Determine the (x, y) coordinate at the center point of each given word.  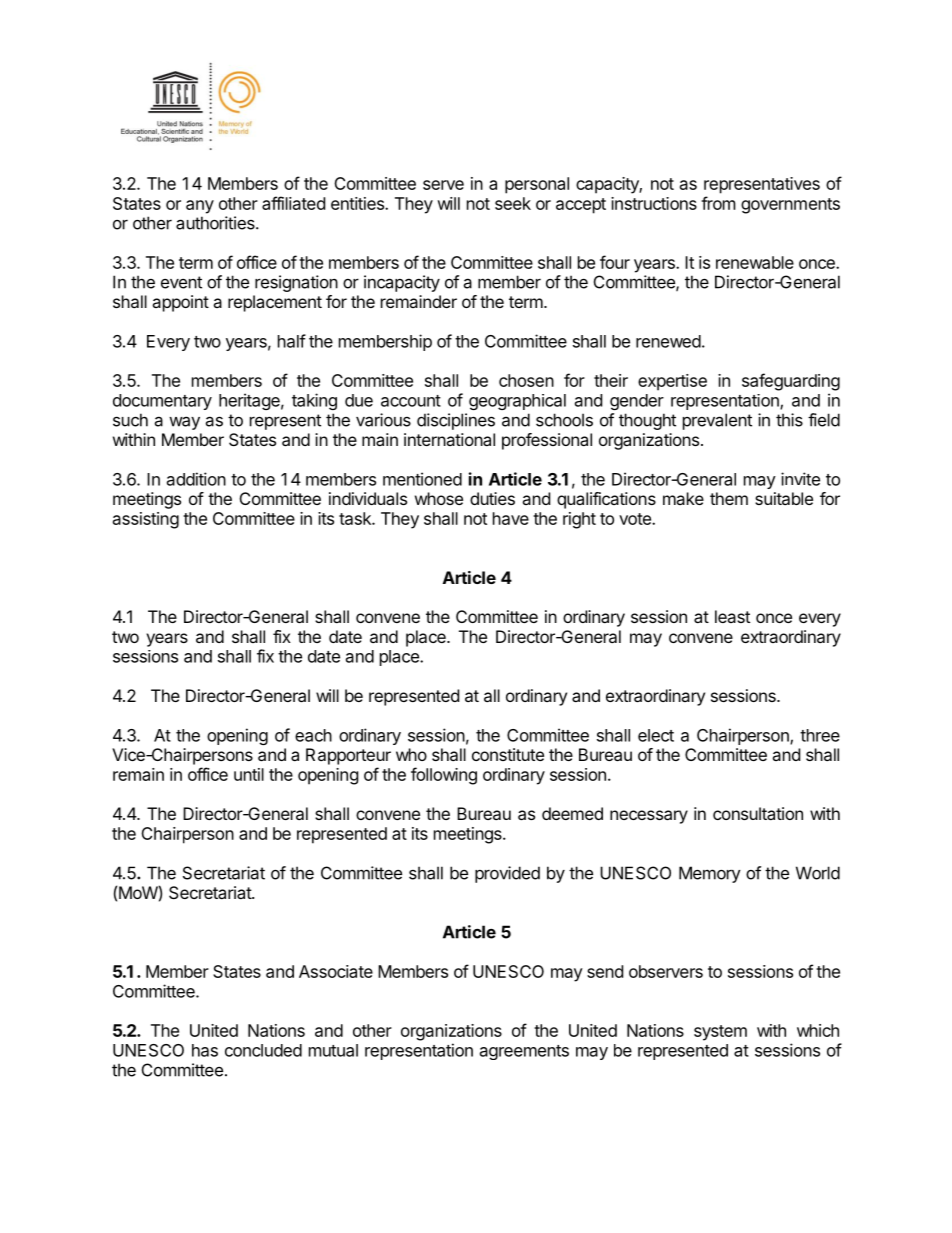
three (820, 735)
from (718, 203)
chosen (526, 380)
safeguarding (791, 382)
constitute (508, 754)
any (200, 207)
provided (507, 874)
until (249, 774)
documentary (162, 402)
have (511, 518)
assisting (146, 520)
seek (513, 203)
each (313, 735)
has (205, 1050)
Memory (710, 874)
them (729, 498)
